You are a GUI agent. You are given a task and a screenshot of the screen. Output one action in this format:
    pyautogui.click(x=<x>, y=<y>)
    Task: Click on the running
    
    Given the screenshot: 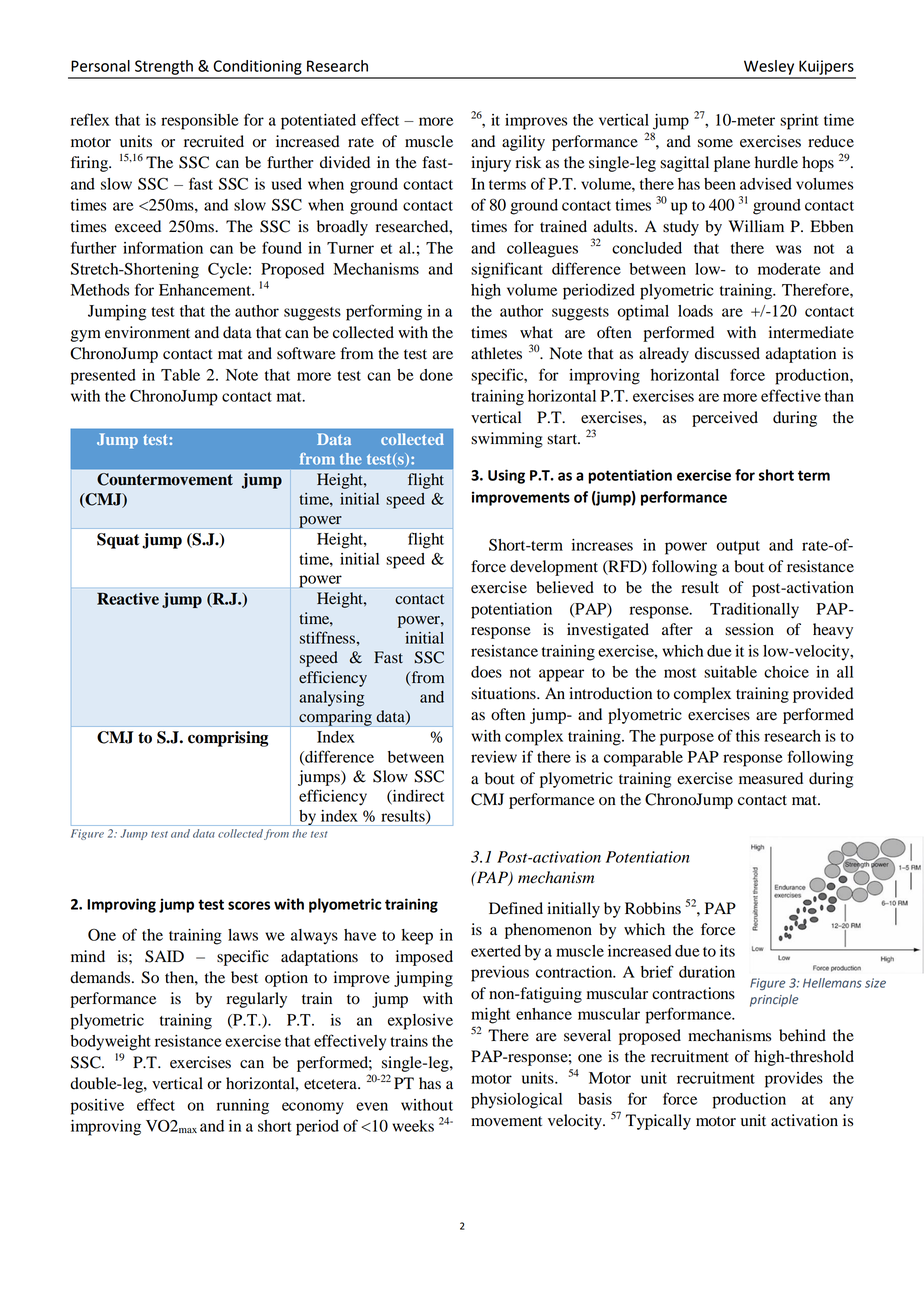 What is the action you would take?
    pyautogui.click(x=243, y=1107)
